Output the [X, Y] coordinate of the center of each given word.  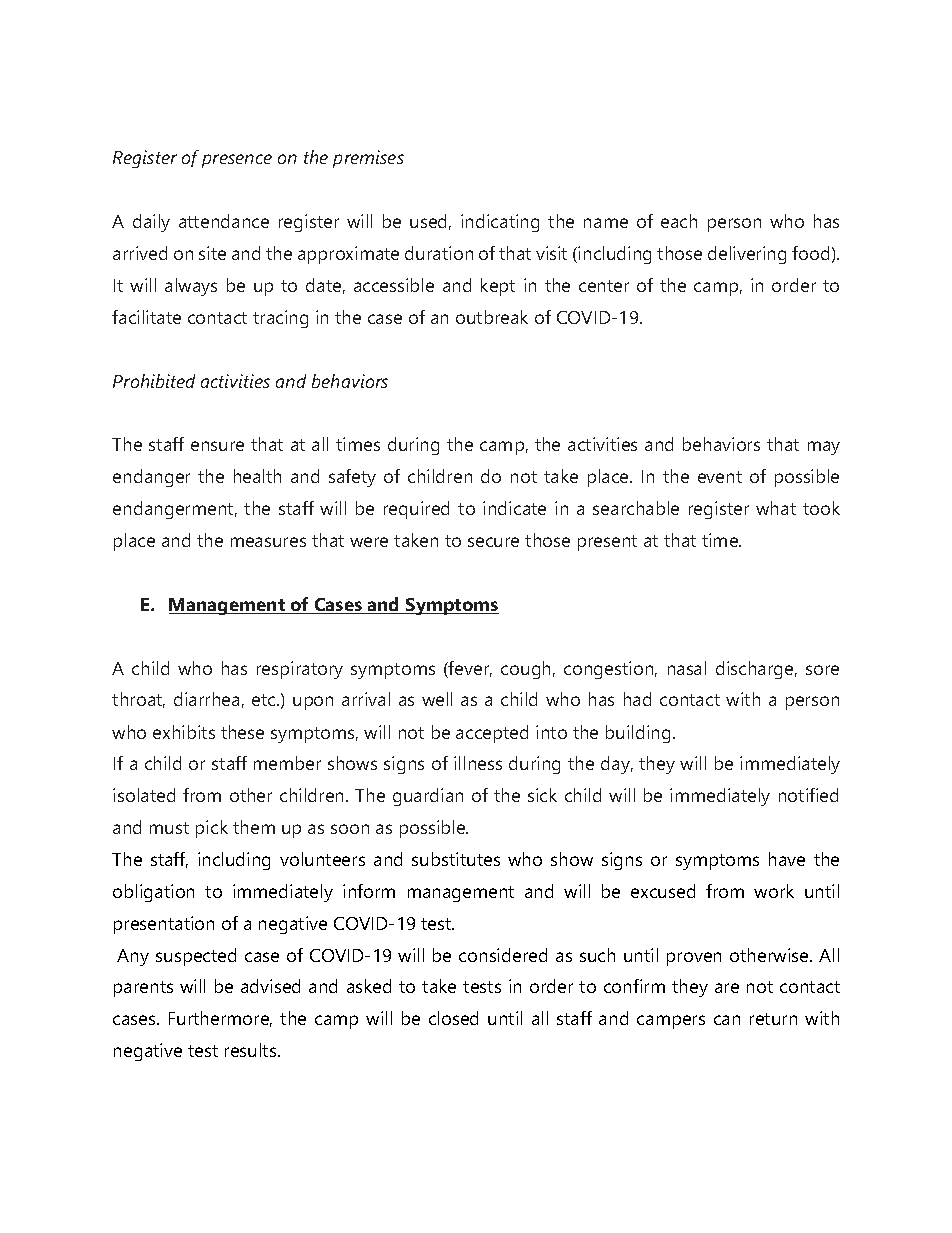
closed [453, 1018]
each [679, 221]
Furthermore [220, 1019]
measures [268, 542]
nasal [687, 668]
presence [237, 161]
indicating [500, 223]
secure [493, 542]
